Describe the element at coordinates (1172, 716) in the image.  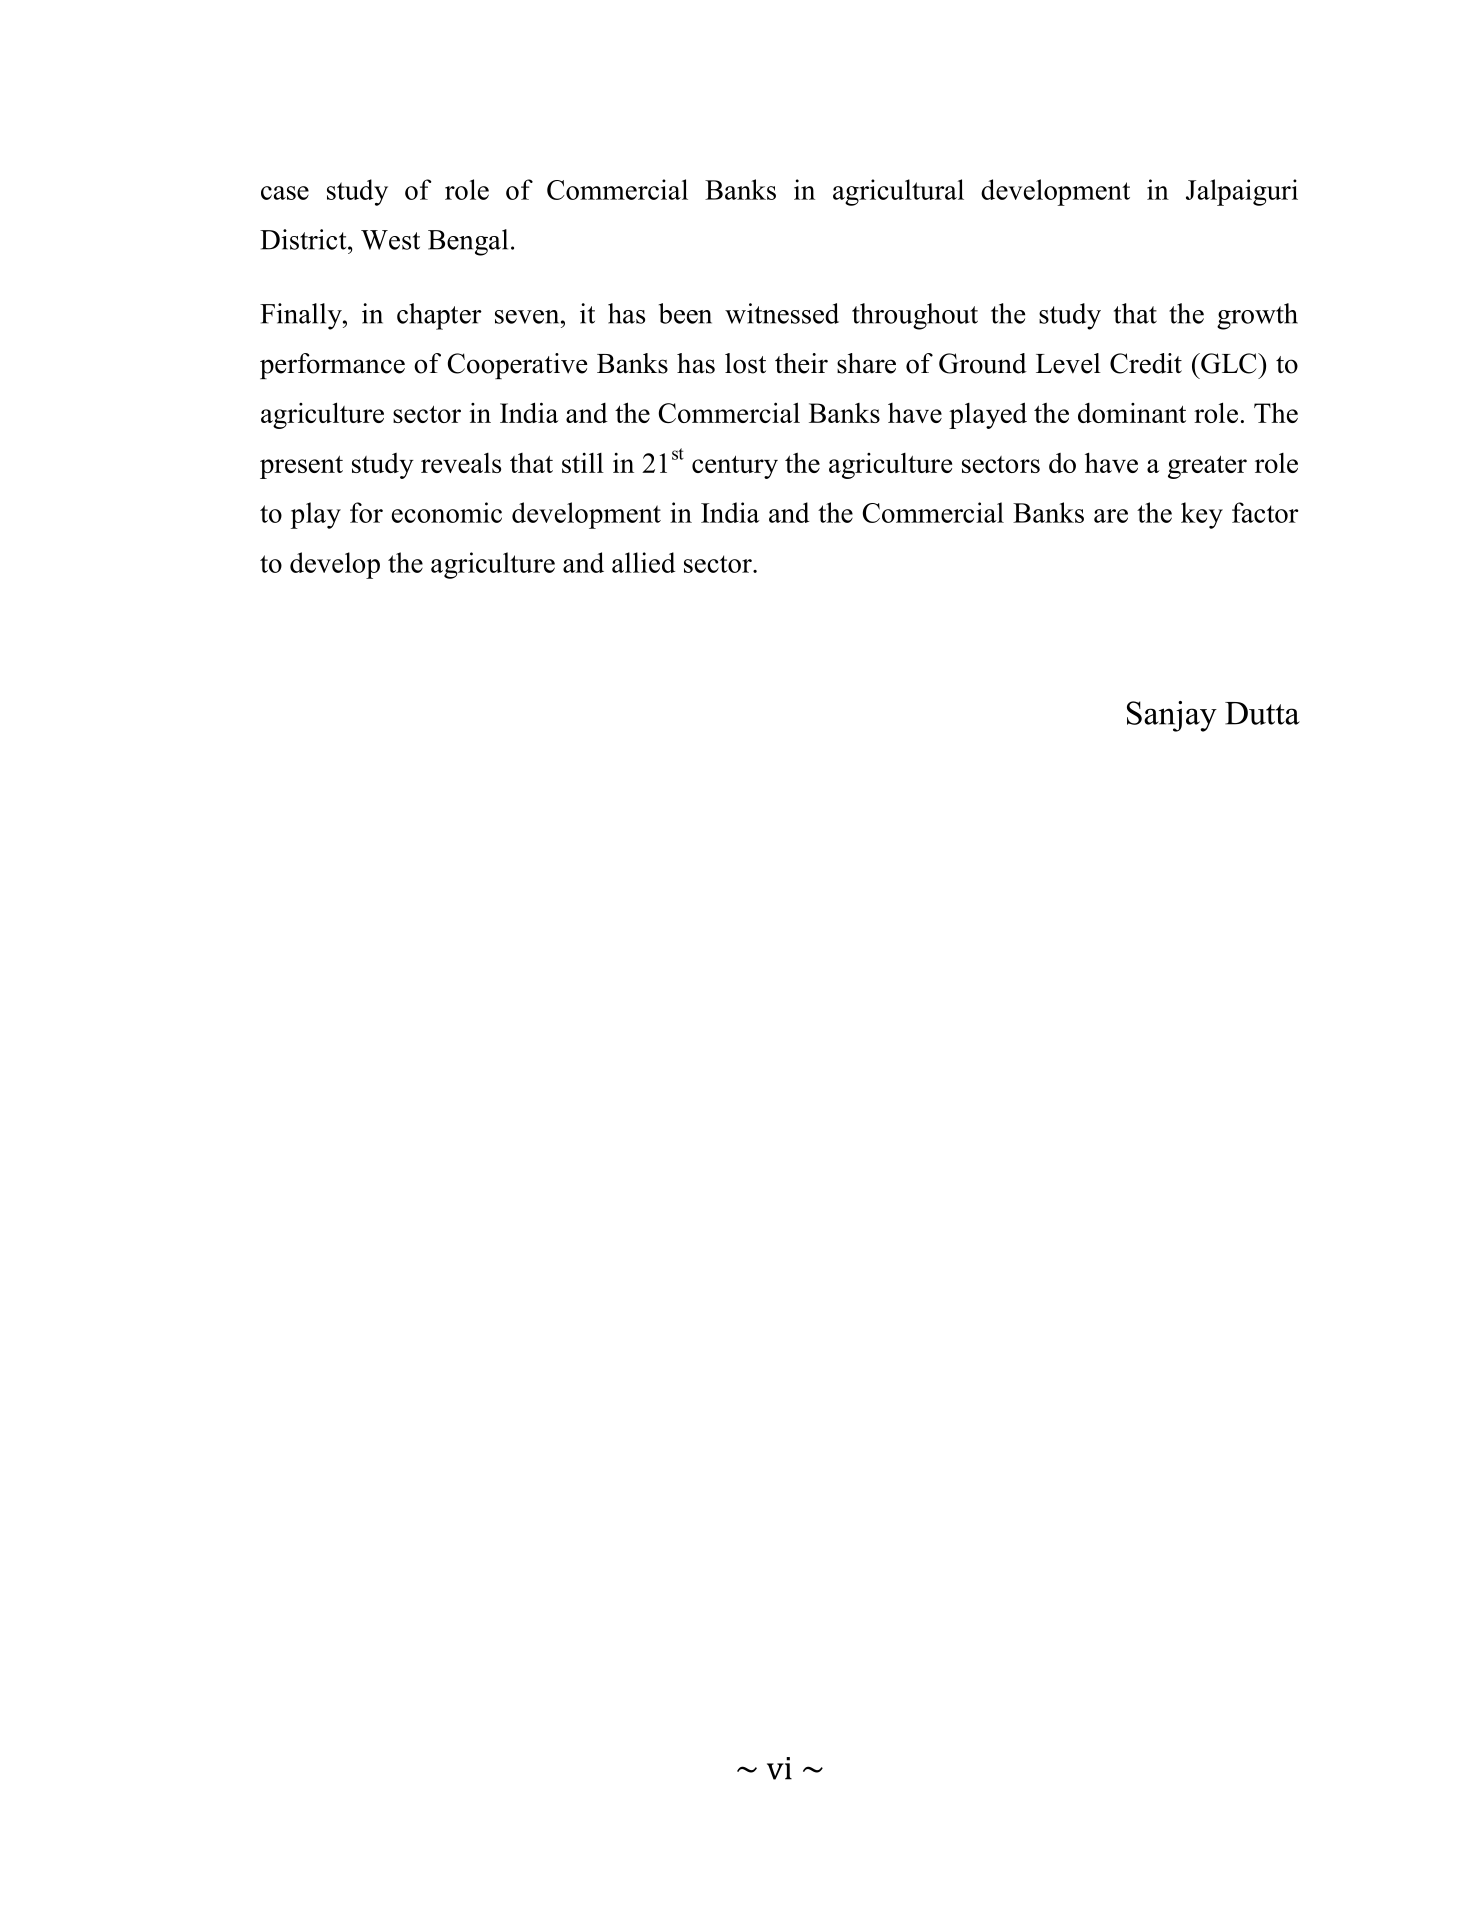
I see `Sanjay` at that location.
